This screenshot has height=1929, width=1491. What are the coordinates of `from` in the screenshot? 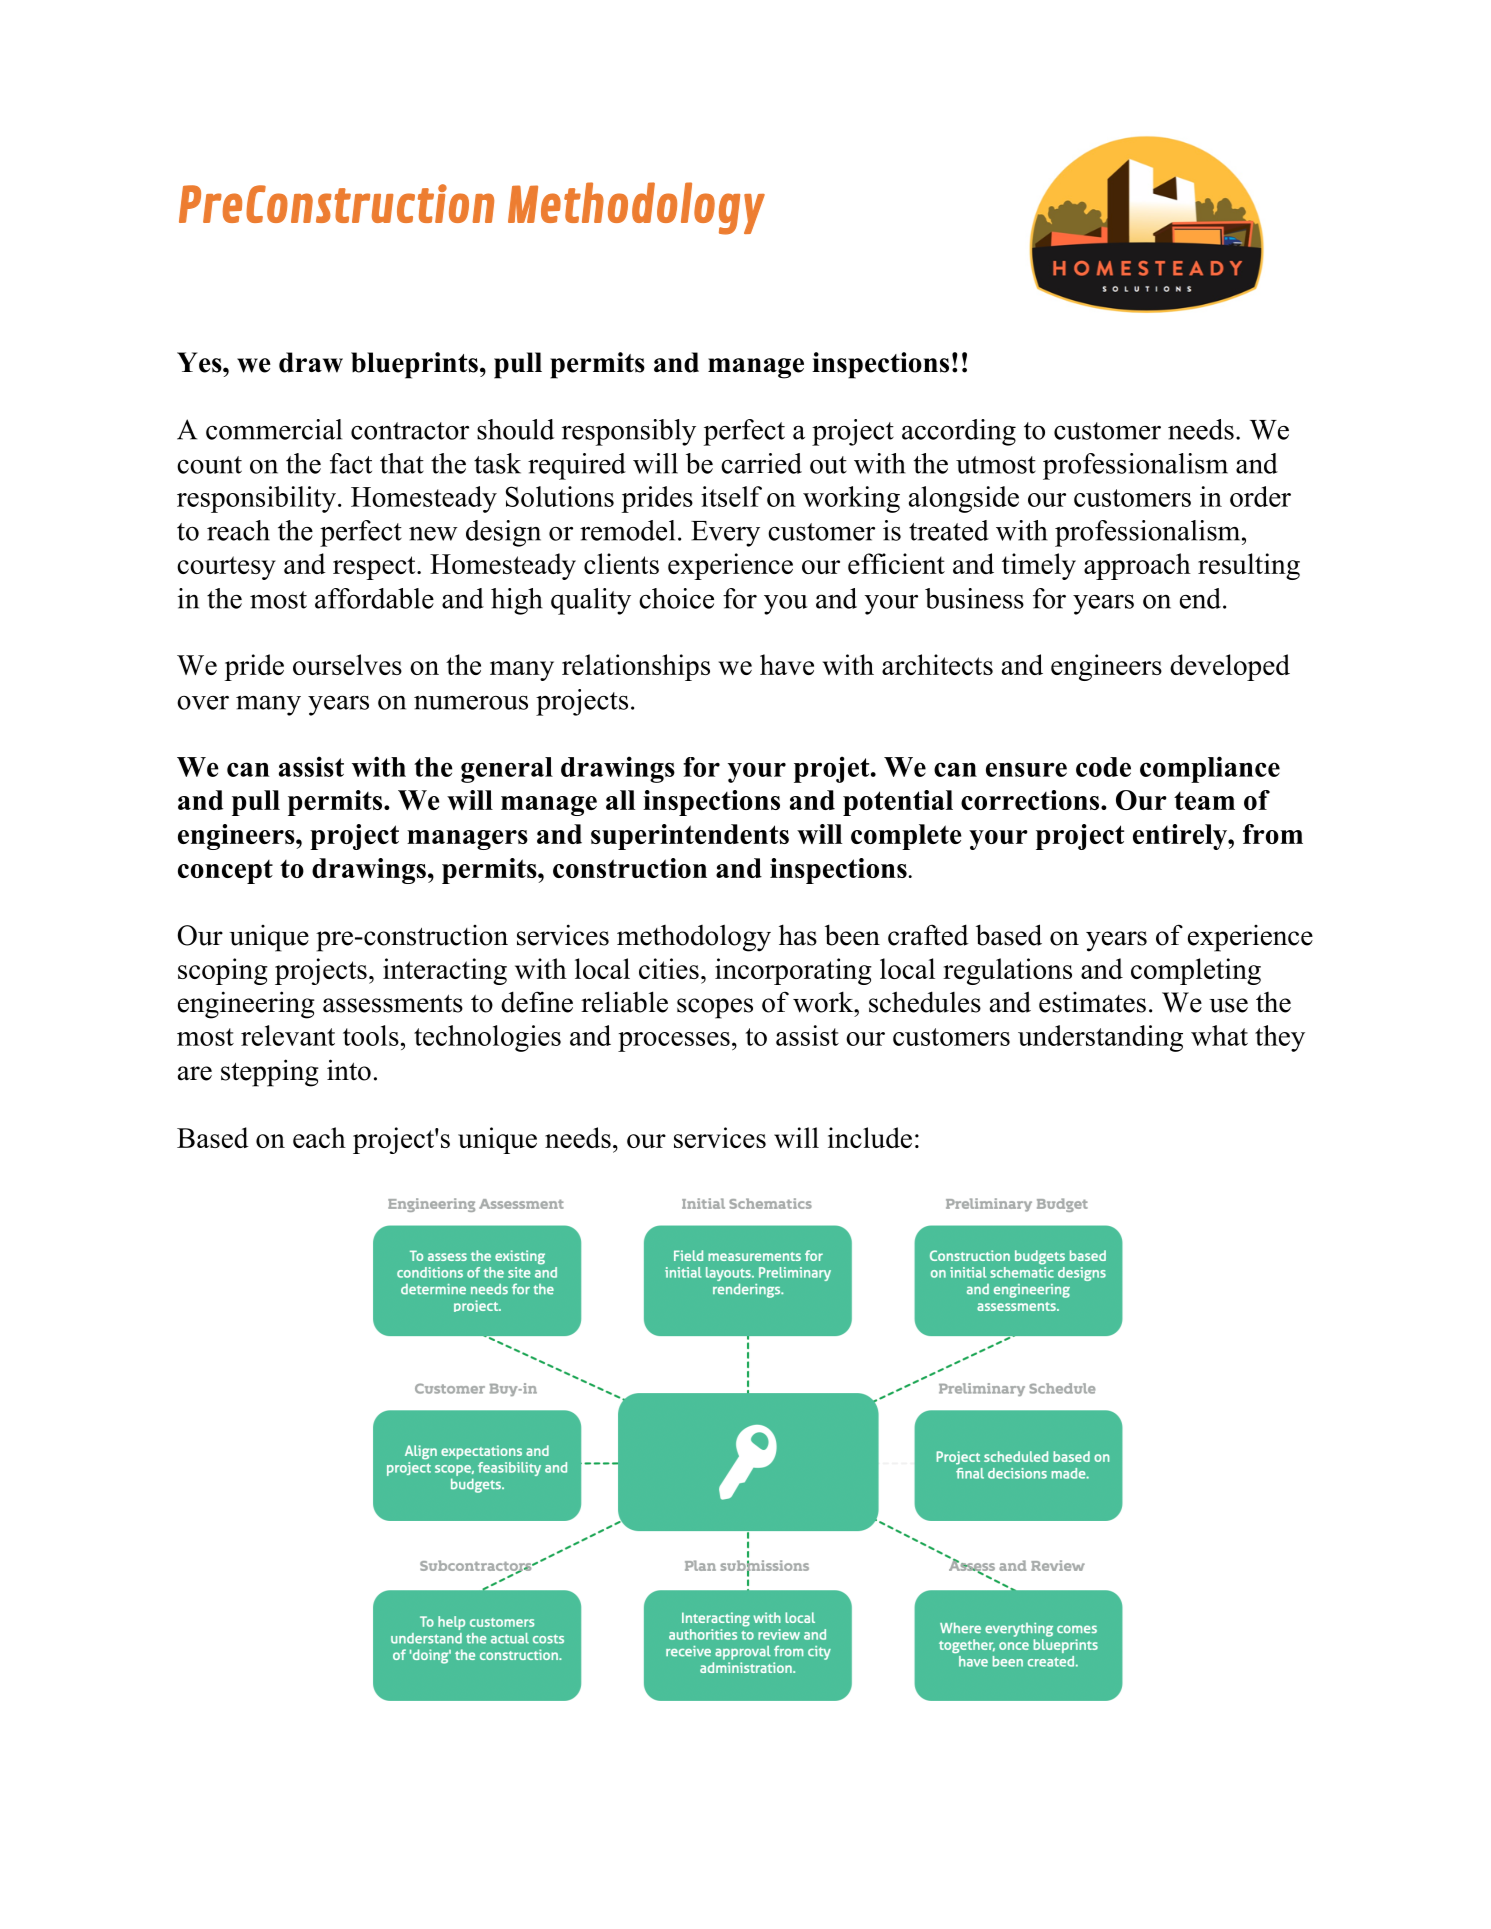 It's located at (1273, 834).
